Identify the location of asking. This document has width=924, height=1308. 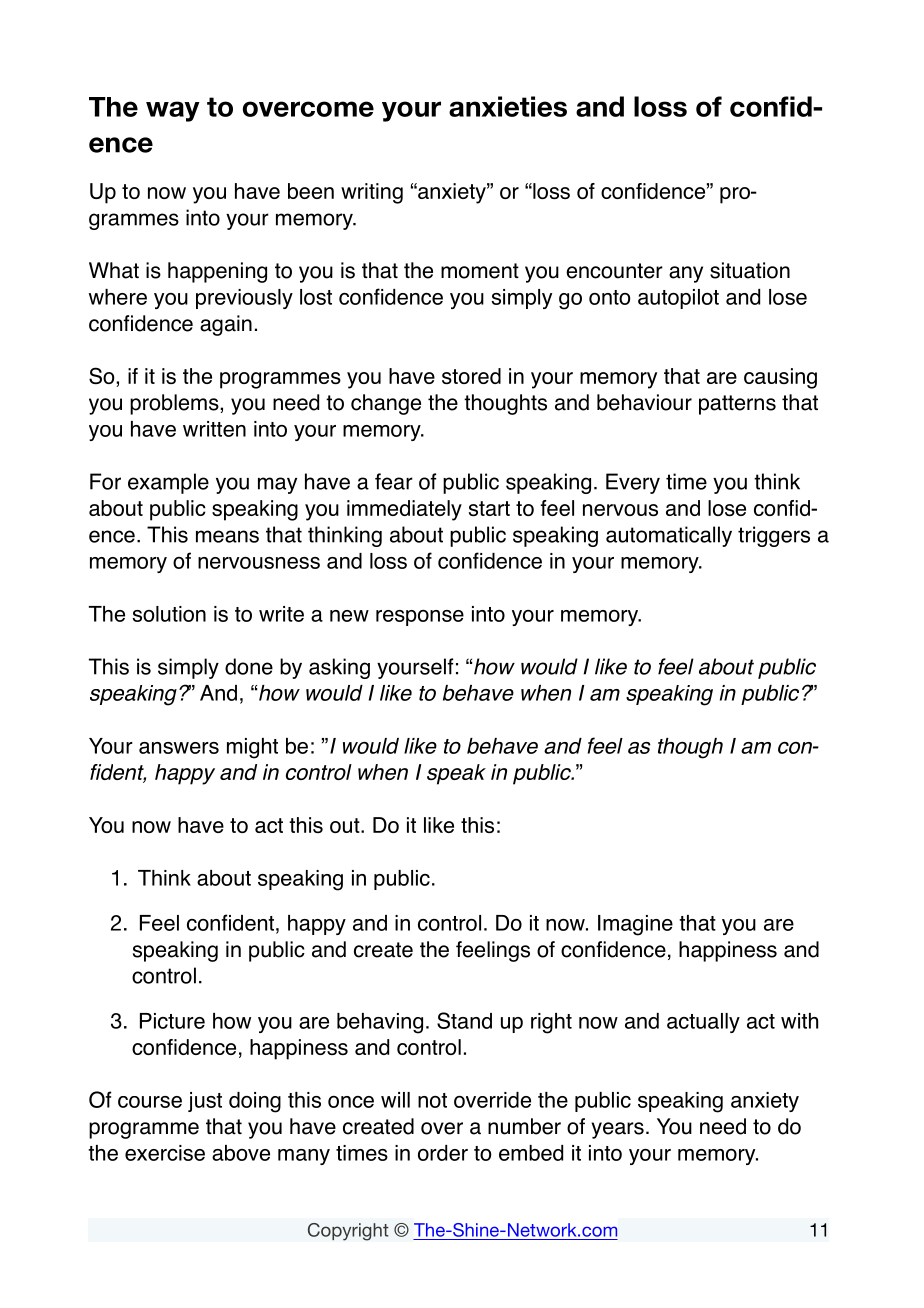
(339, 668).
